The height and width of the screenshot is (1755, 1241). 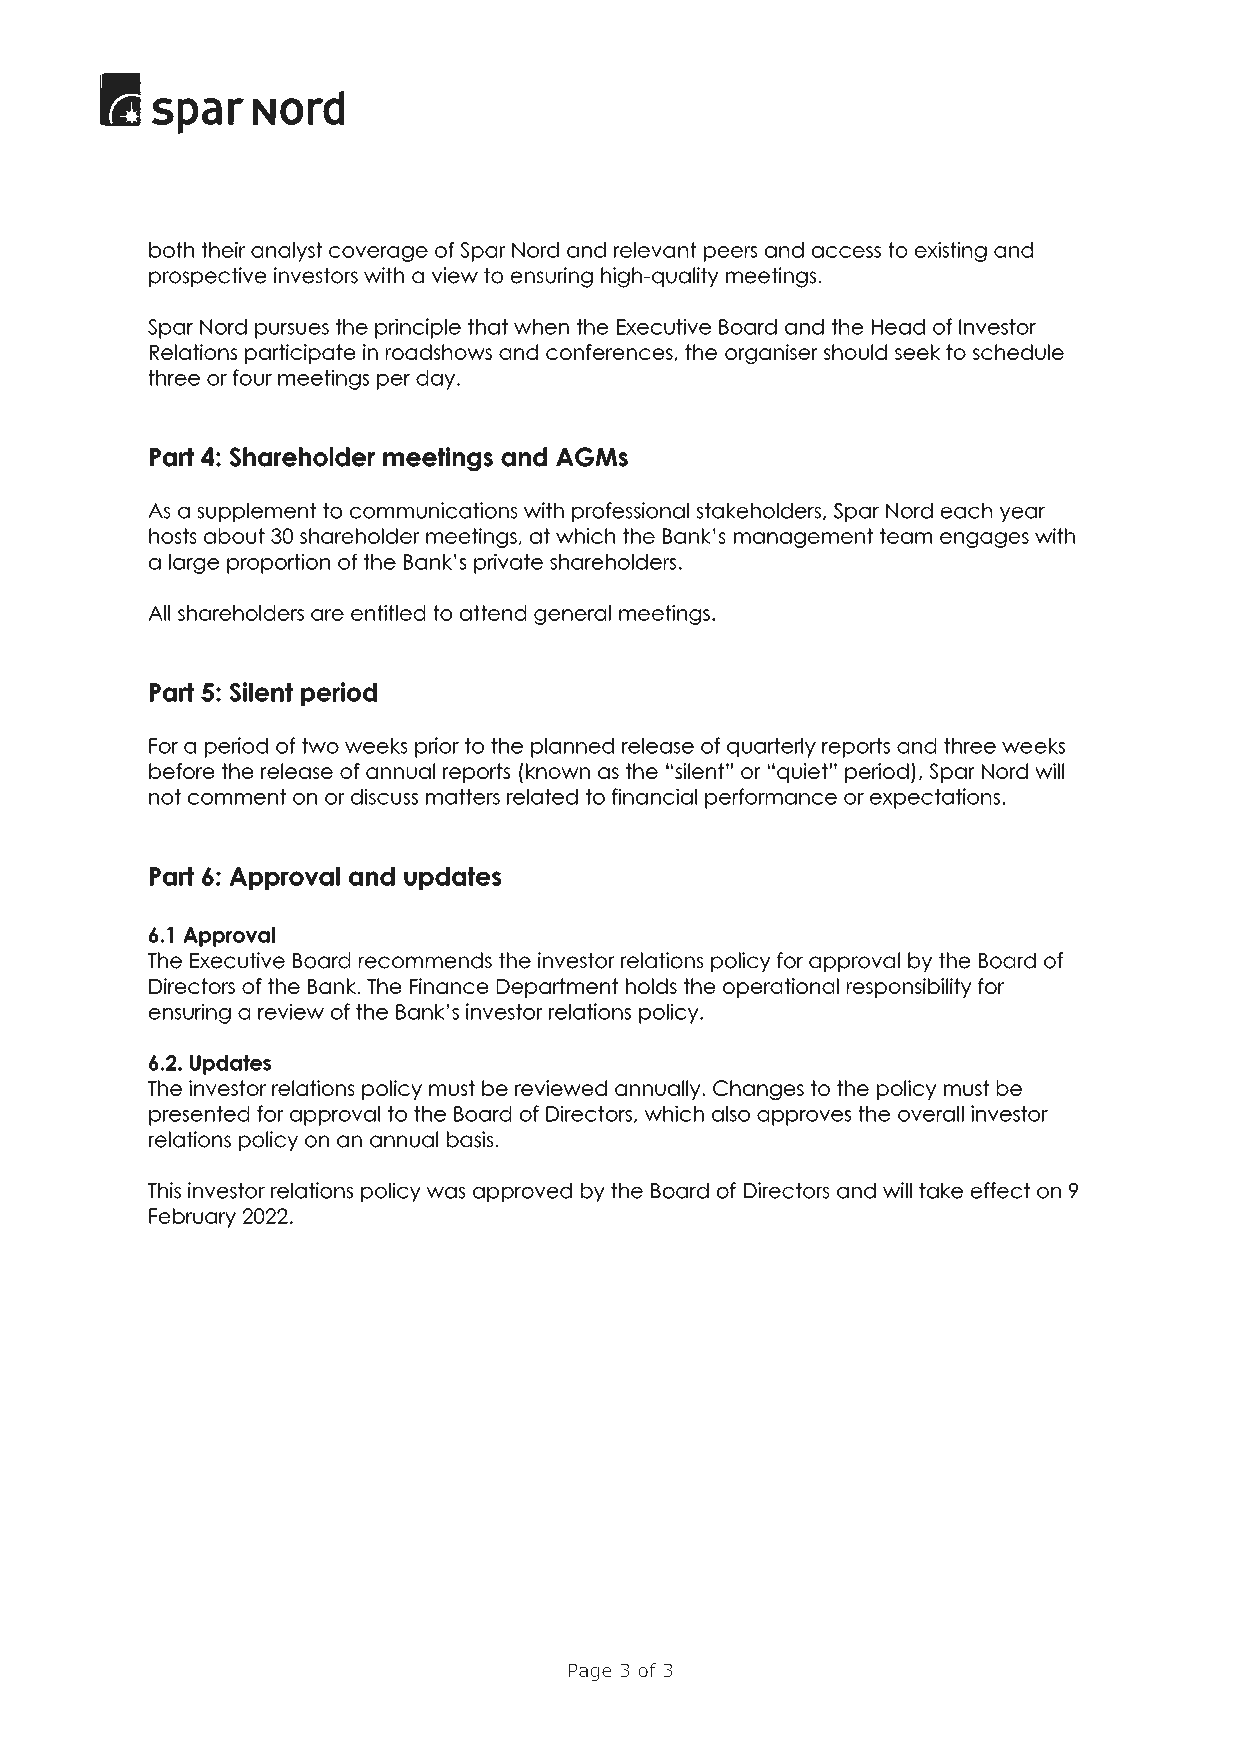 I want to click on general, so click(x=572, y=615).
